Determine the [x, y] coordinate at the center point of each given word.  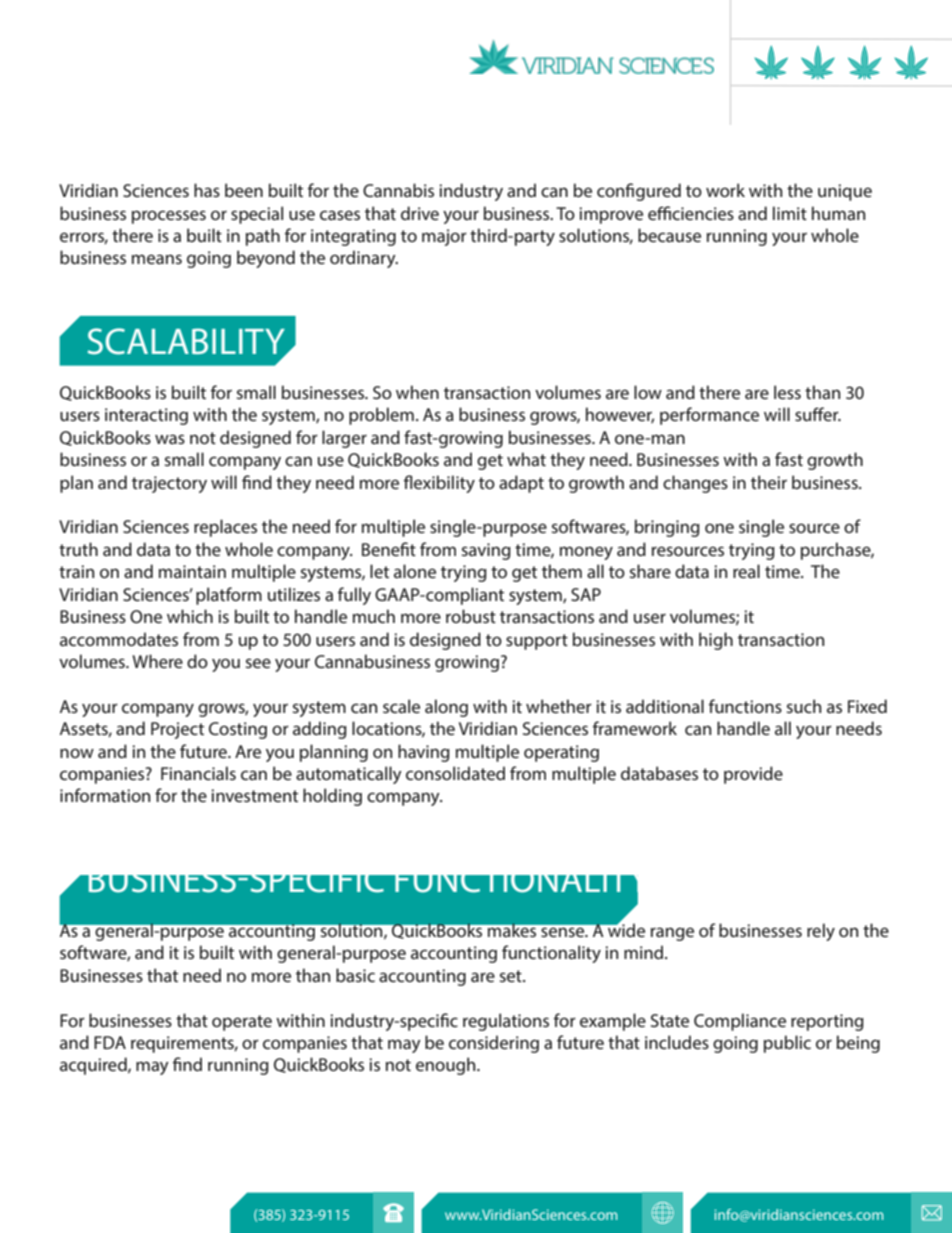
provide [753, 775]
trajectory [169, 484]
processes [169, 217]
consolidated [455, 773]
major [444, 237]
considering [494, 1044]
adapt [521, 484]
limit [790, 213]
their [769, 482]
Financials [198, 773]
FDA [110, 1042]
